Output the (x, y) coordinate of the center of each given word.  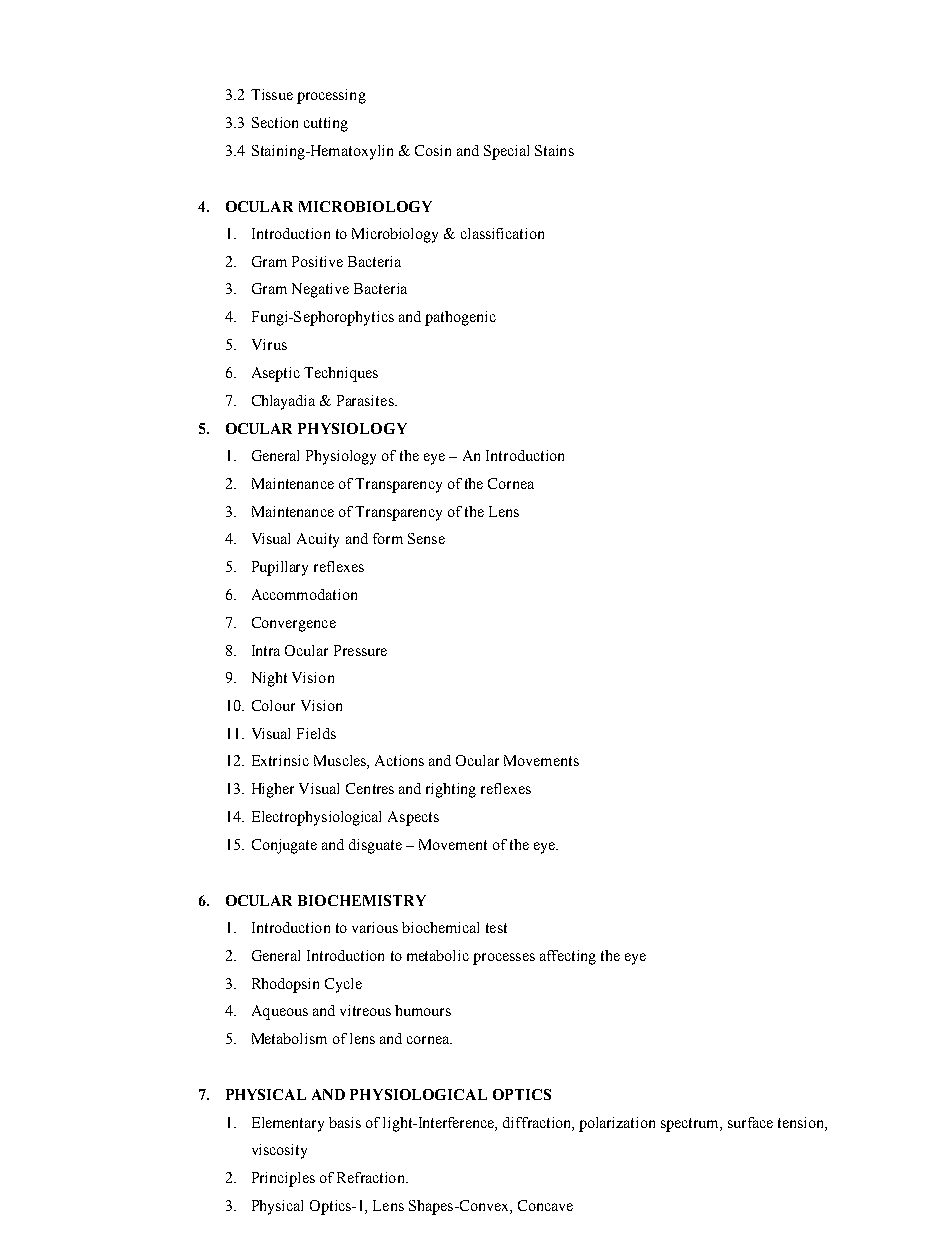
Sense (426, 538)
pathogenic (460, 318)
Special (506, 152)
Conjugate (284, 846)
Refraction (372, 1177)
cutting (326, 124)
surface (750, 1122)
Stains (554, 150)
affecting (568, 957)
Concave (545, 1205)
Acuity (318, 540)
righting (451, 790)
